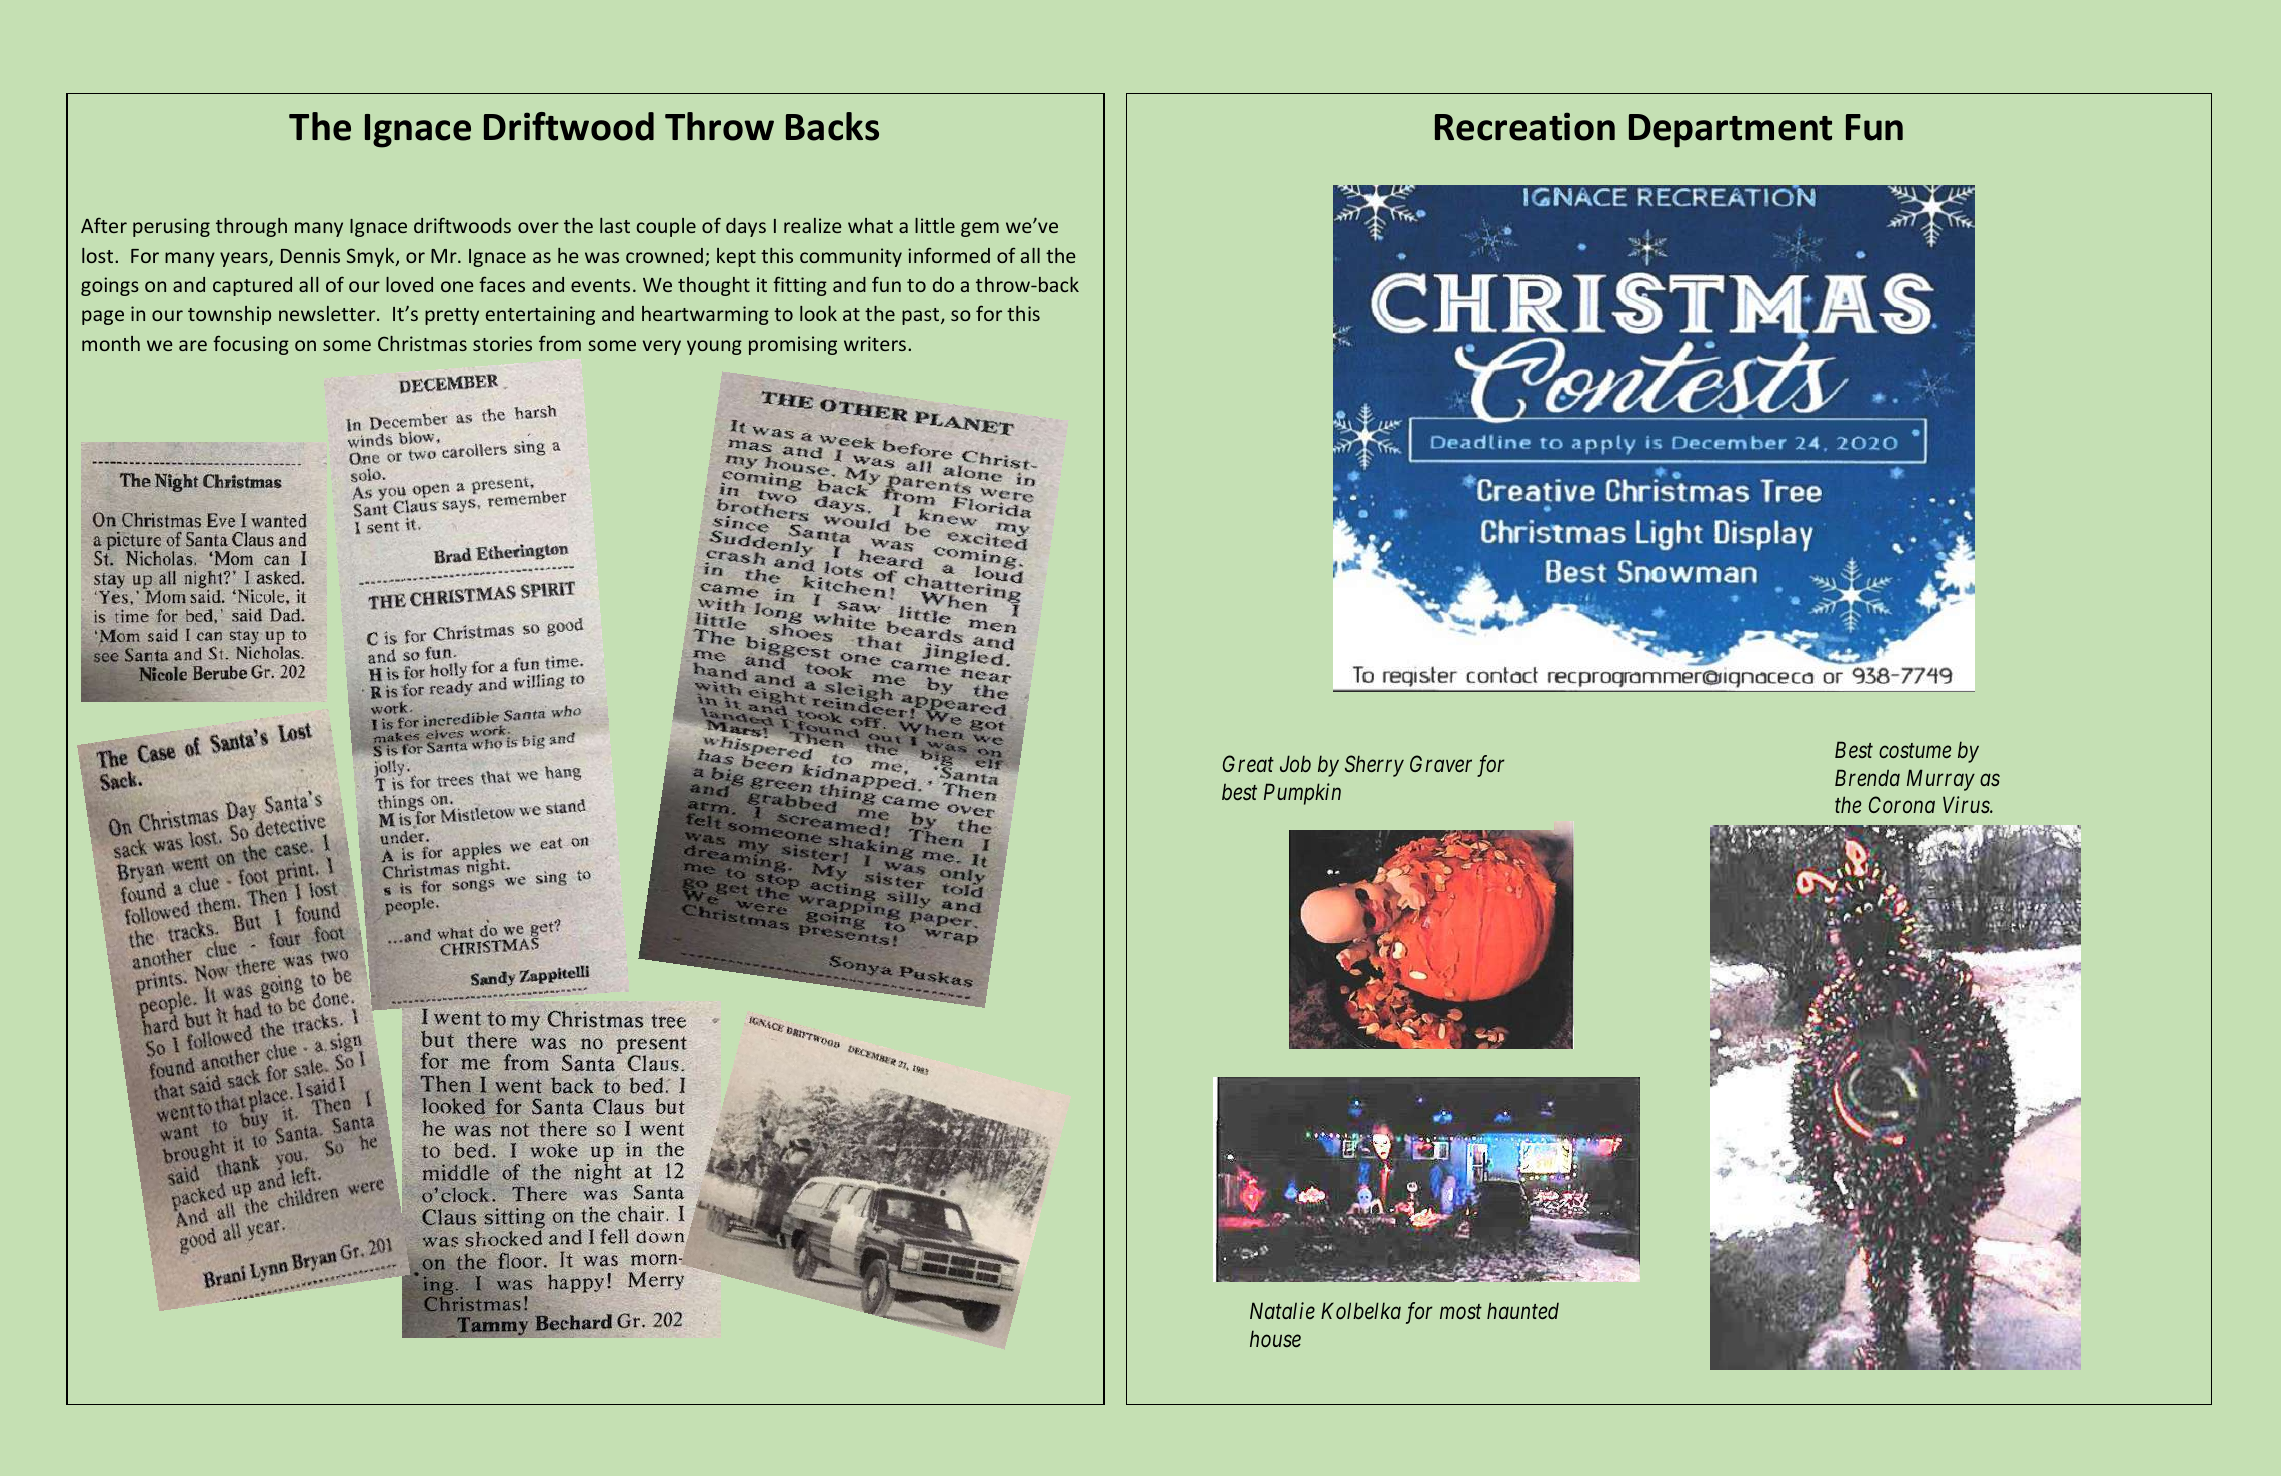 The height and width of the document is (1476, 2281). Describe the element at coordinates (251, 227) in the document. I see `through` at that location.
